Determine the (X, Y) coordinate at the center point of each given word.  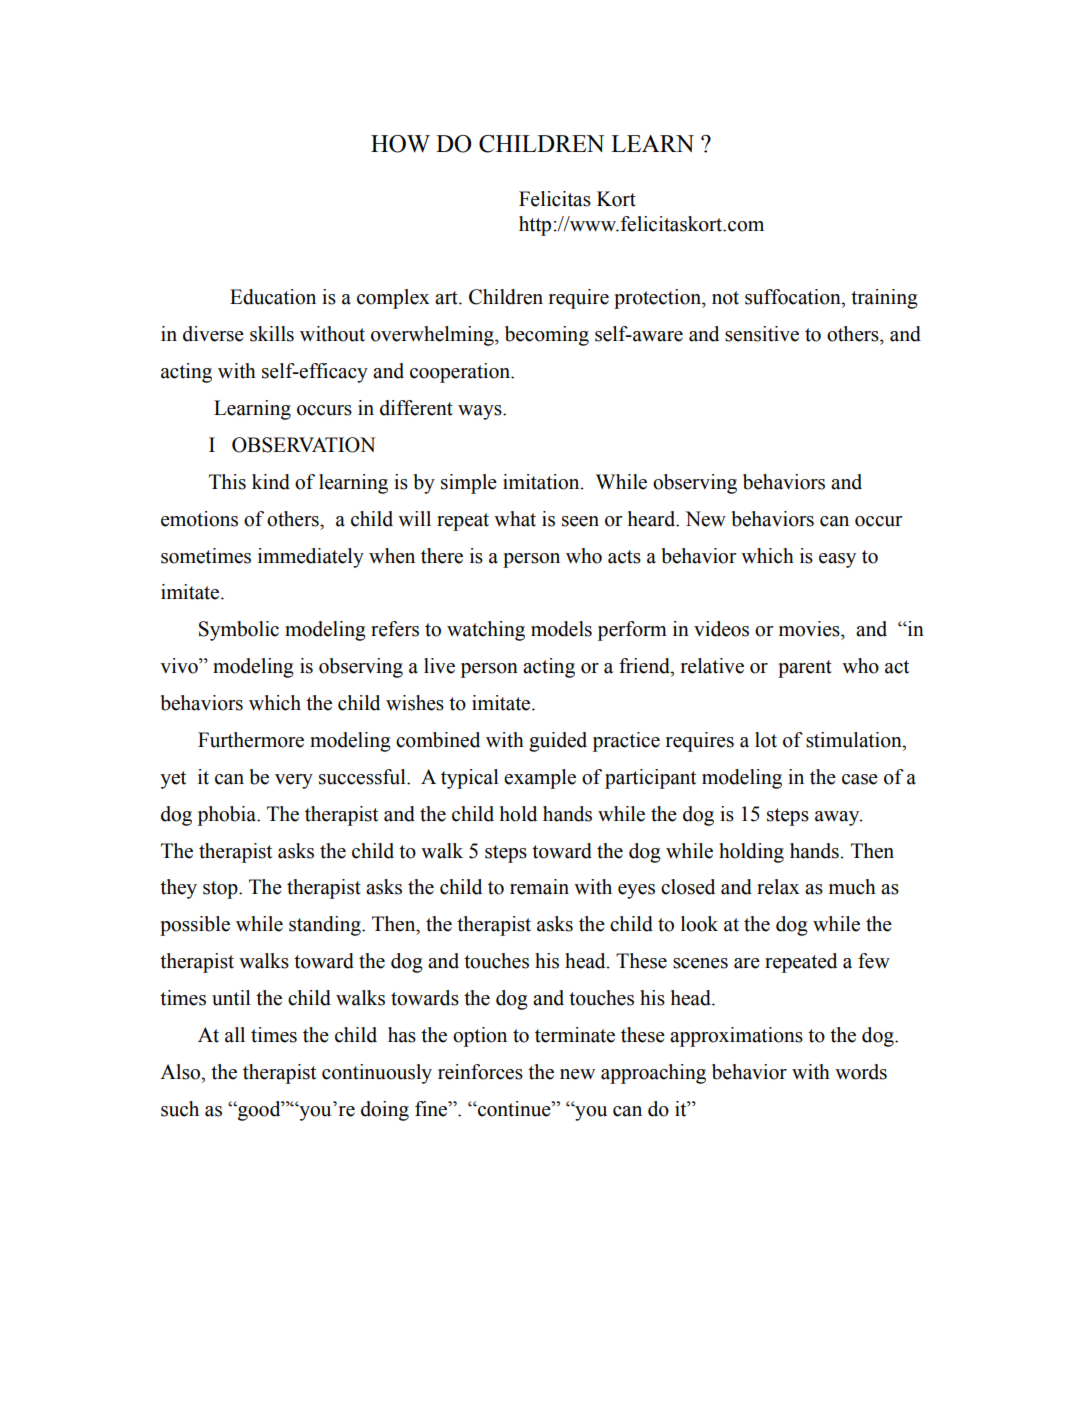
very (294, 781)
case (860, 779)
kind (271, 482)
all (235, 1035)
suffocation (794, 297)
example (540, 779)
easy (837, 560)
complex (393, 299)
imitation (542, 482)
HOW (400, 144)
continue (514, 1109)
